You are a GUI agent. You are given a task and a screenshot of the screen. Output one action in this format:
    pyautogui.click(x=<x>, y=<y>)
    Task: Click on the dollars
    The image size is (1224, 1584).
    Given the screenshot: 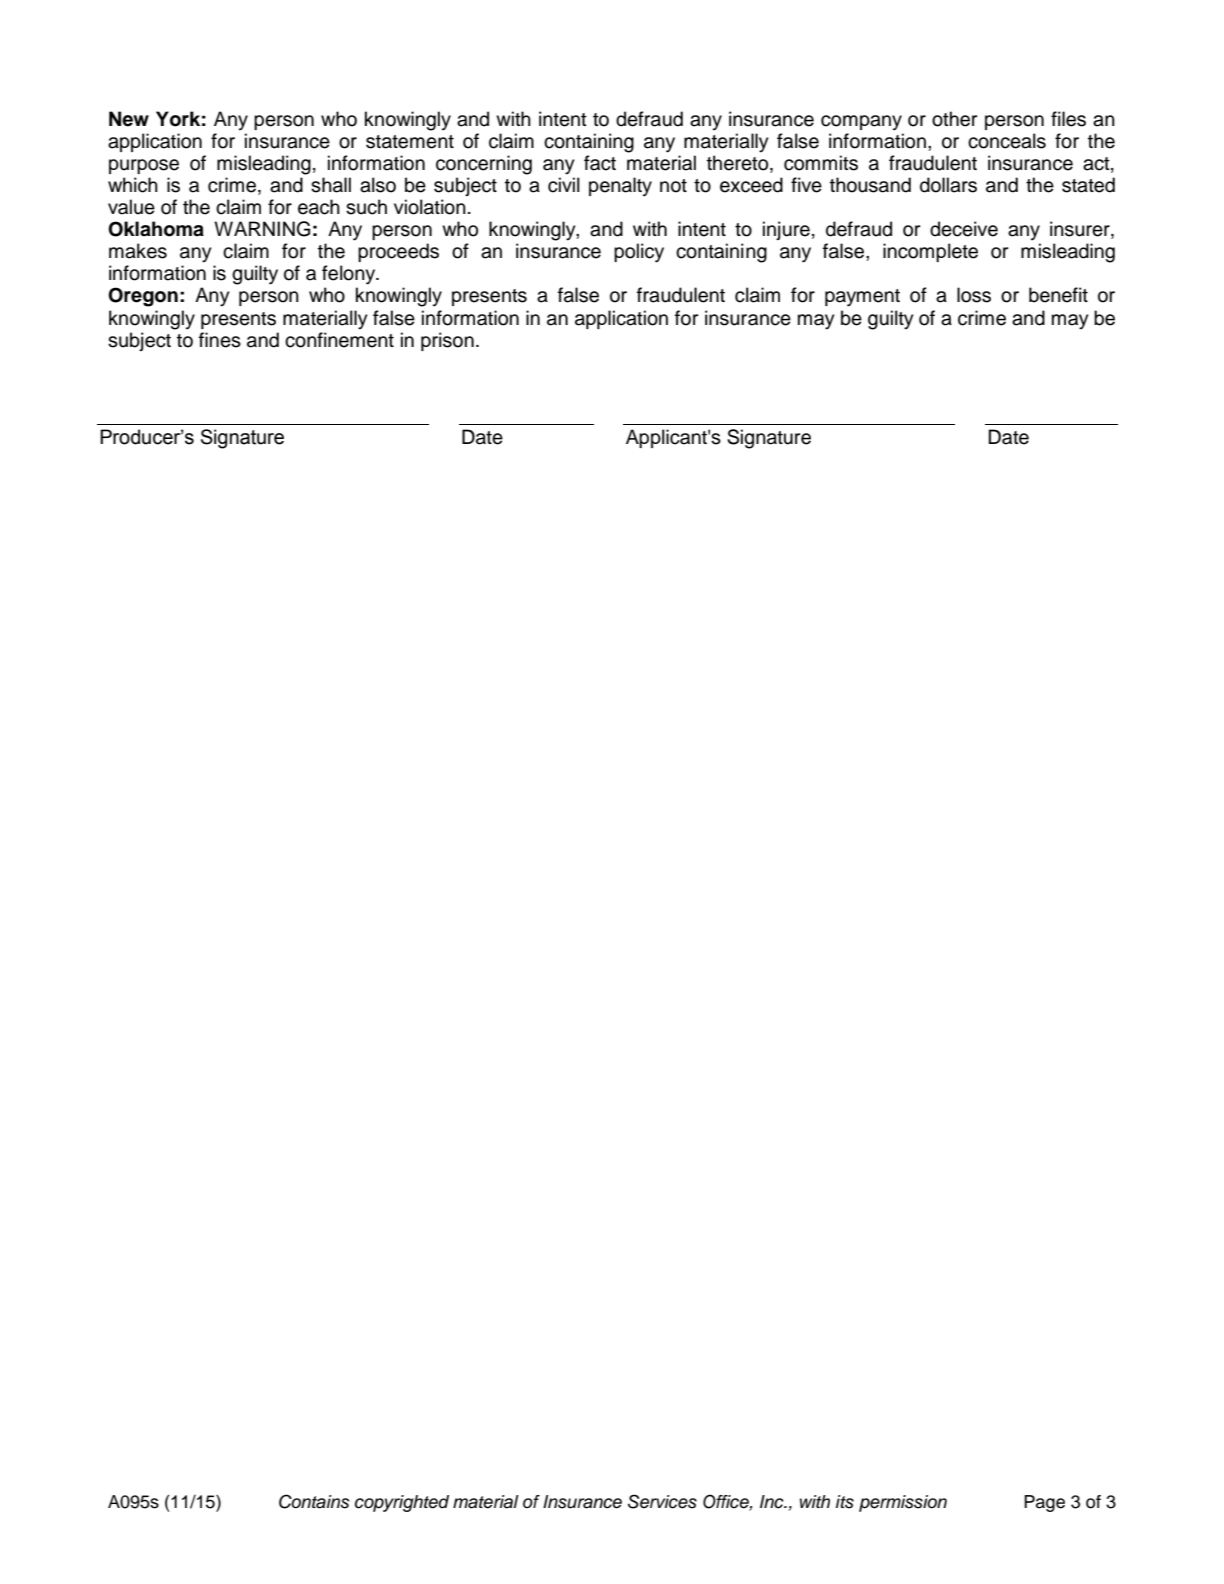 What is the action you would take?
    pyautogui.click(x=948, y=185)
